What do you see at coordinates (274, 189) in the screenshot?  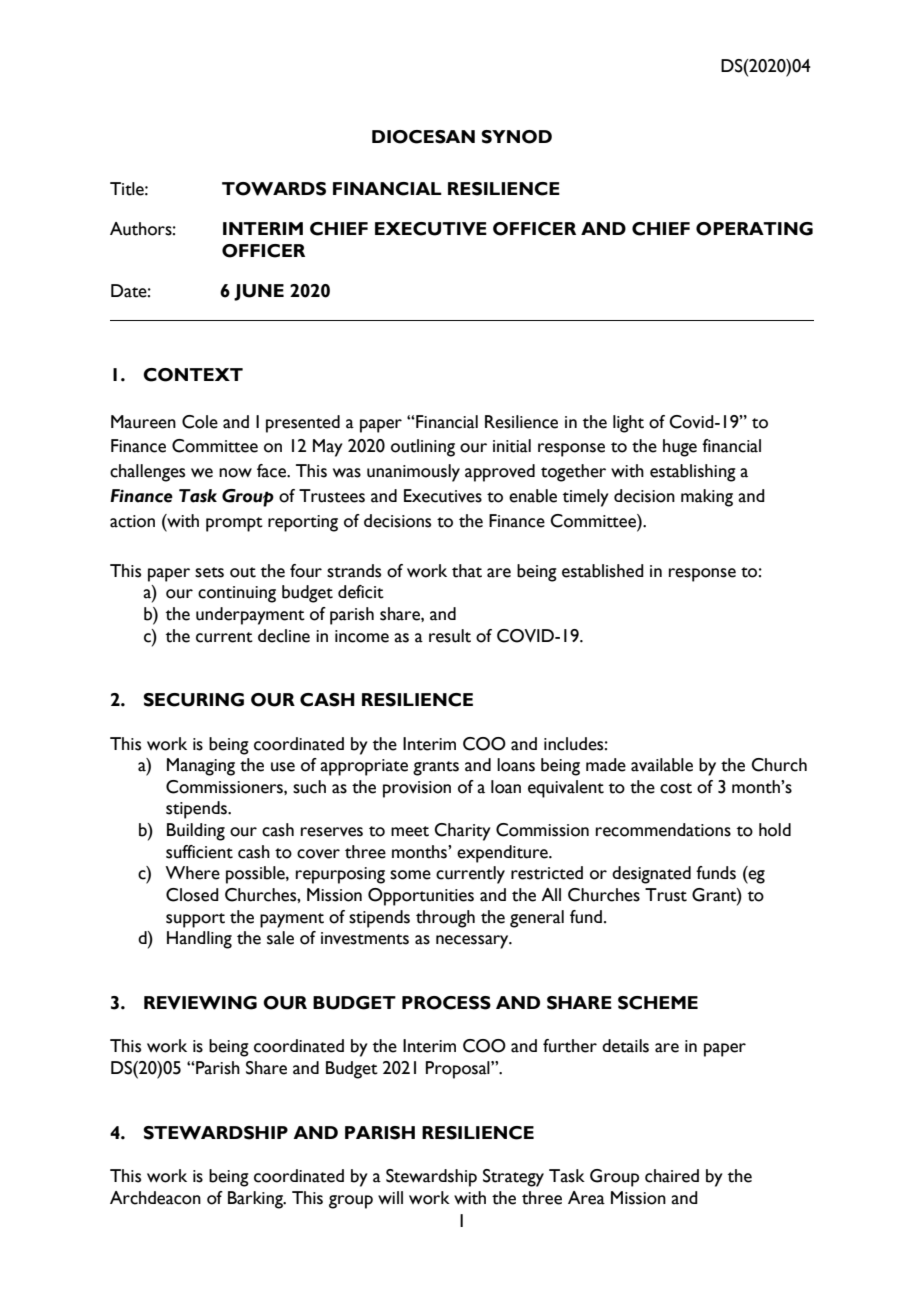 I see `TOWARDS` at bounding box center [274, 189].
